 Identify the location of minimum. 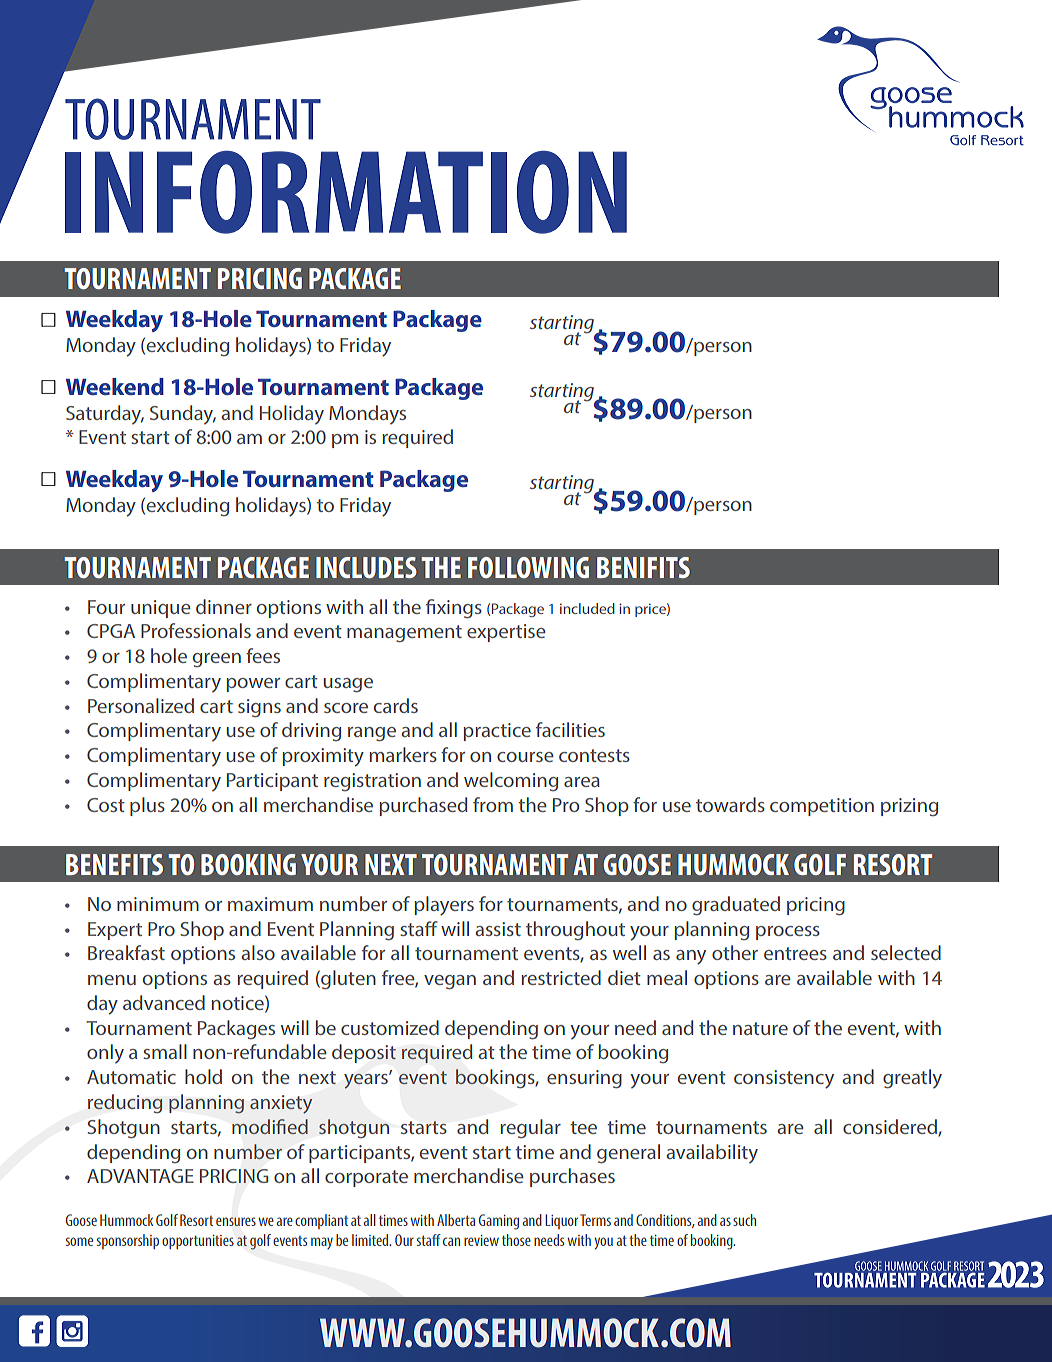
(158, 904).
